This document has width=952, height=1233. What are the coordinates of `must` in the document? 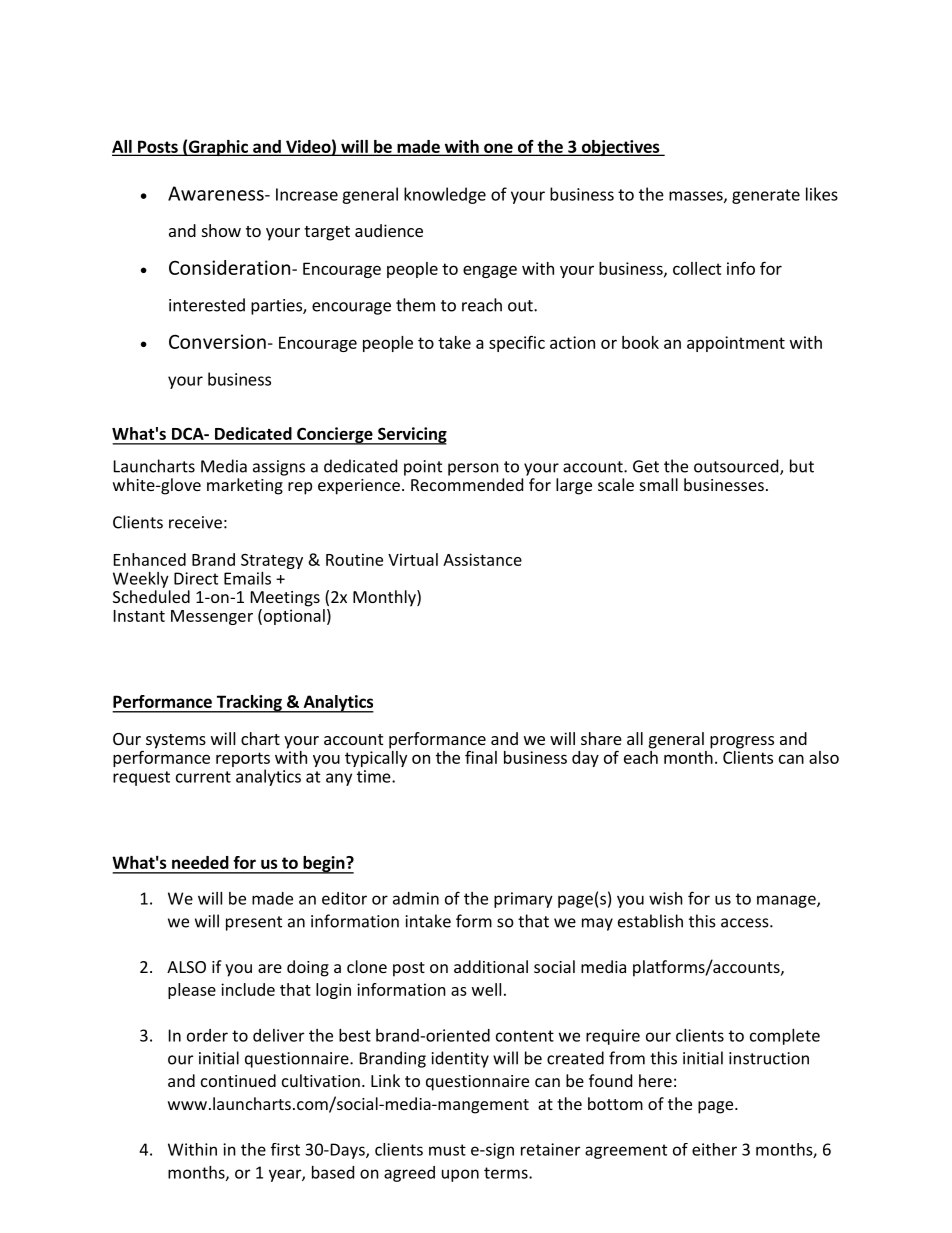 It's located at (447, 1150).
